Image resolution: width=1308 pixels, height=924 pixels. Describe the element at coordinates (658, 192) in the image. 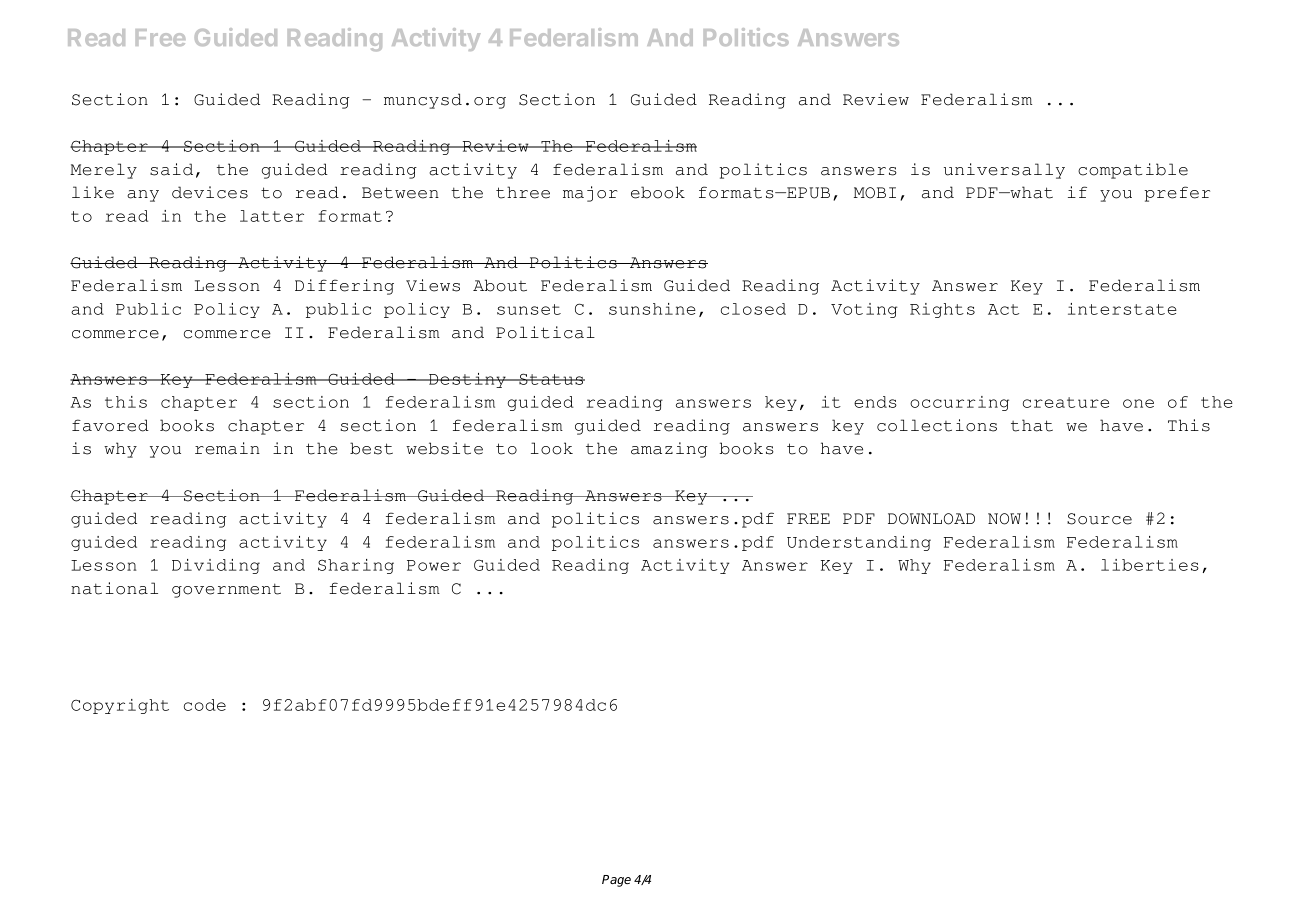

I see `ebook` at that location.
